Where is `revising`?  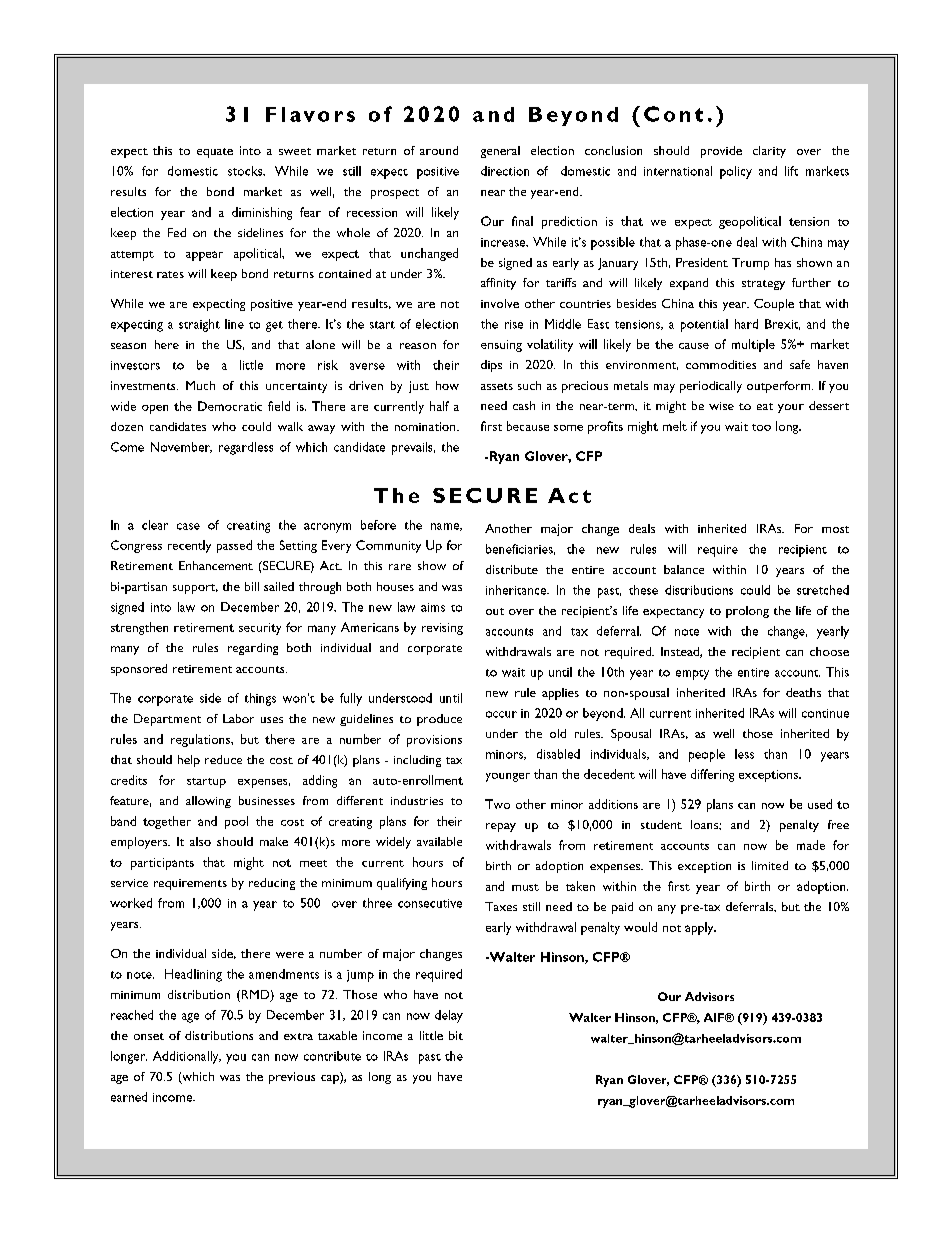 revising is located at coordinates (442, 629).
